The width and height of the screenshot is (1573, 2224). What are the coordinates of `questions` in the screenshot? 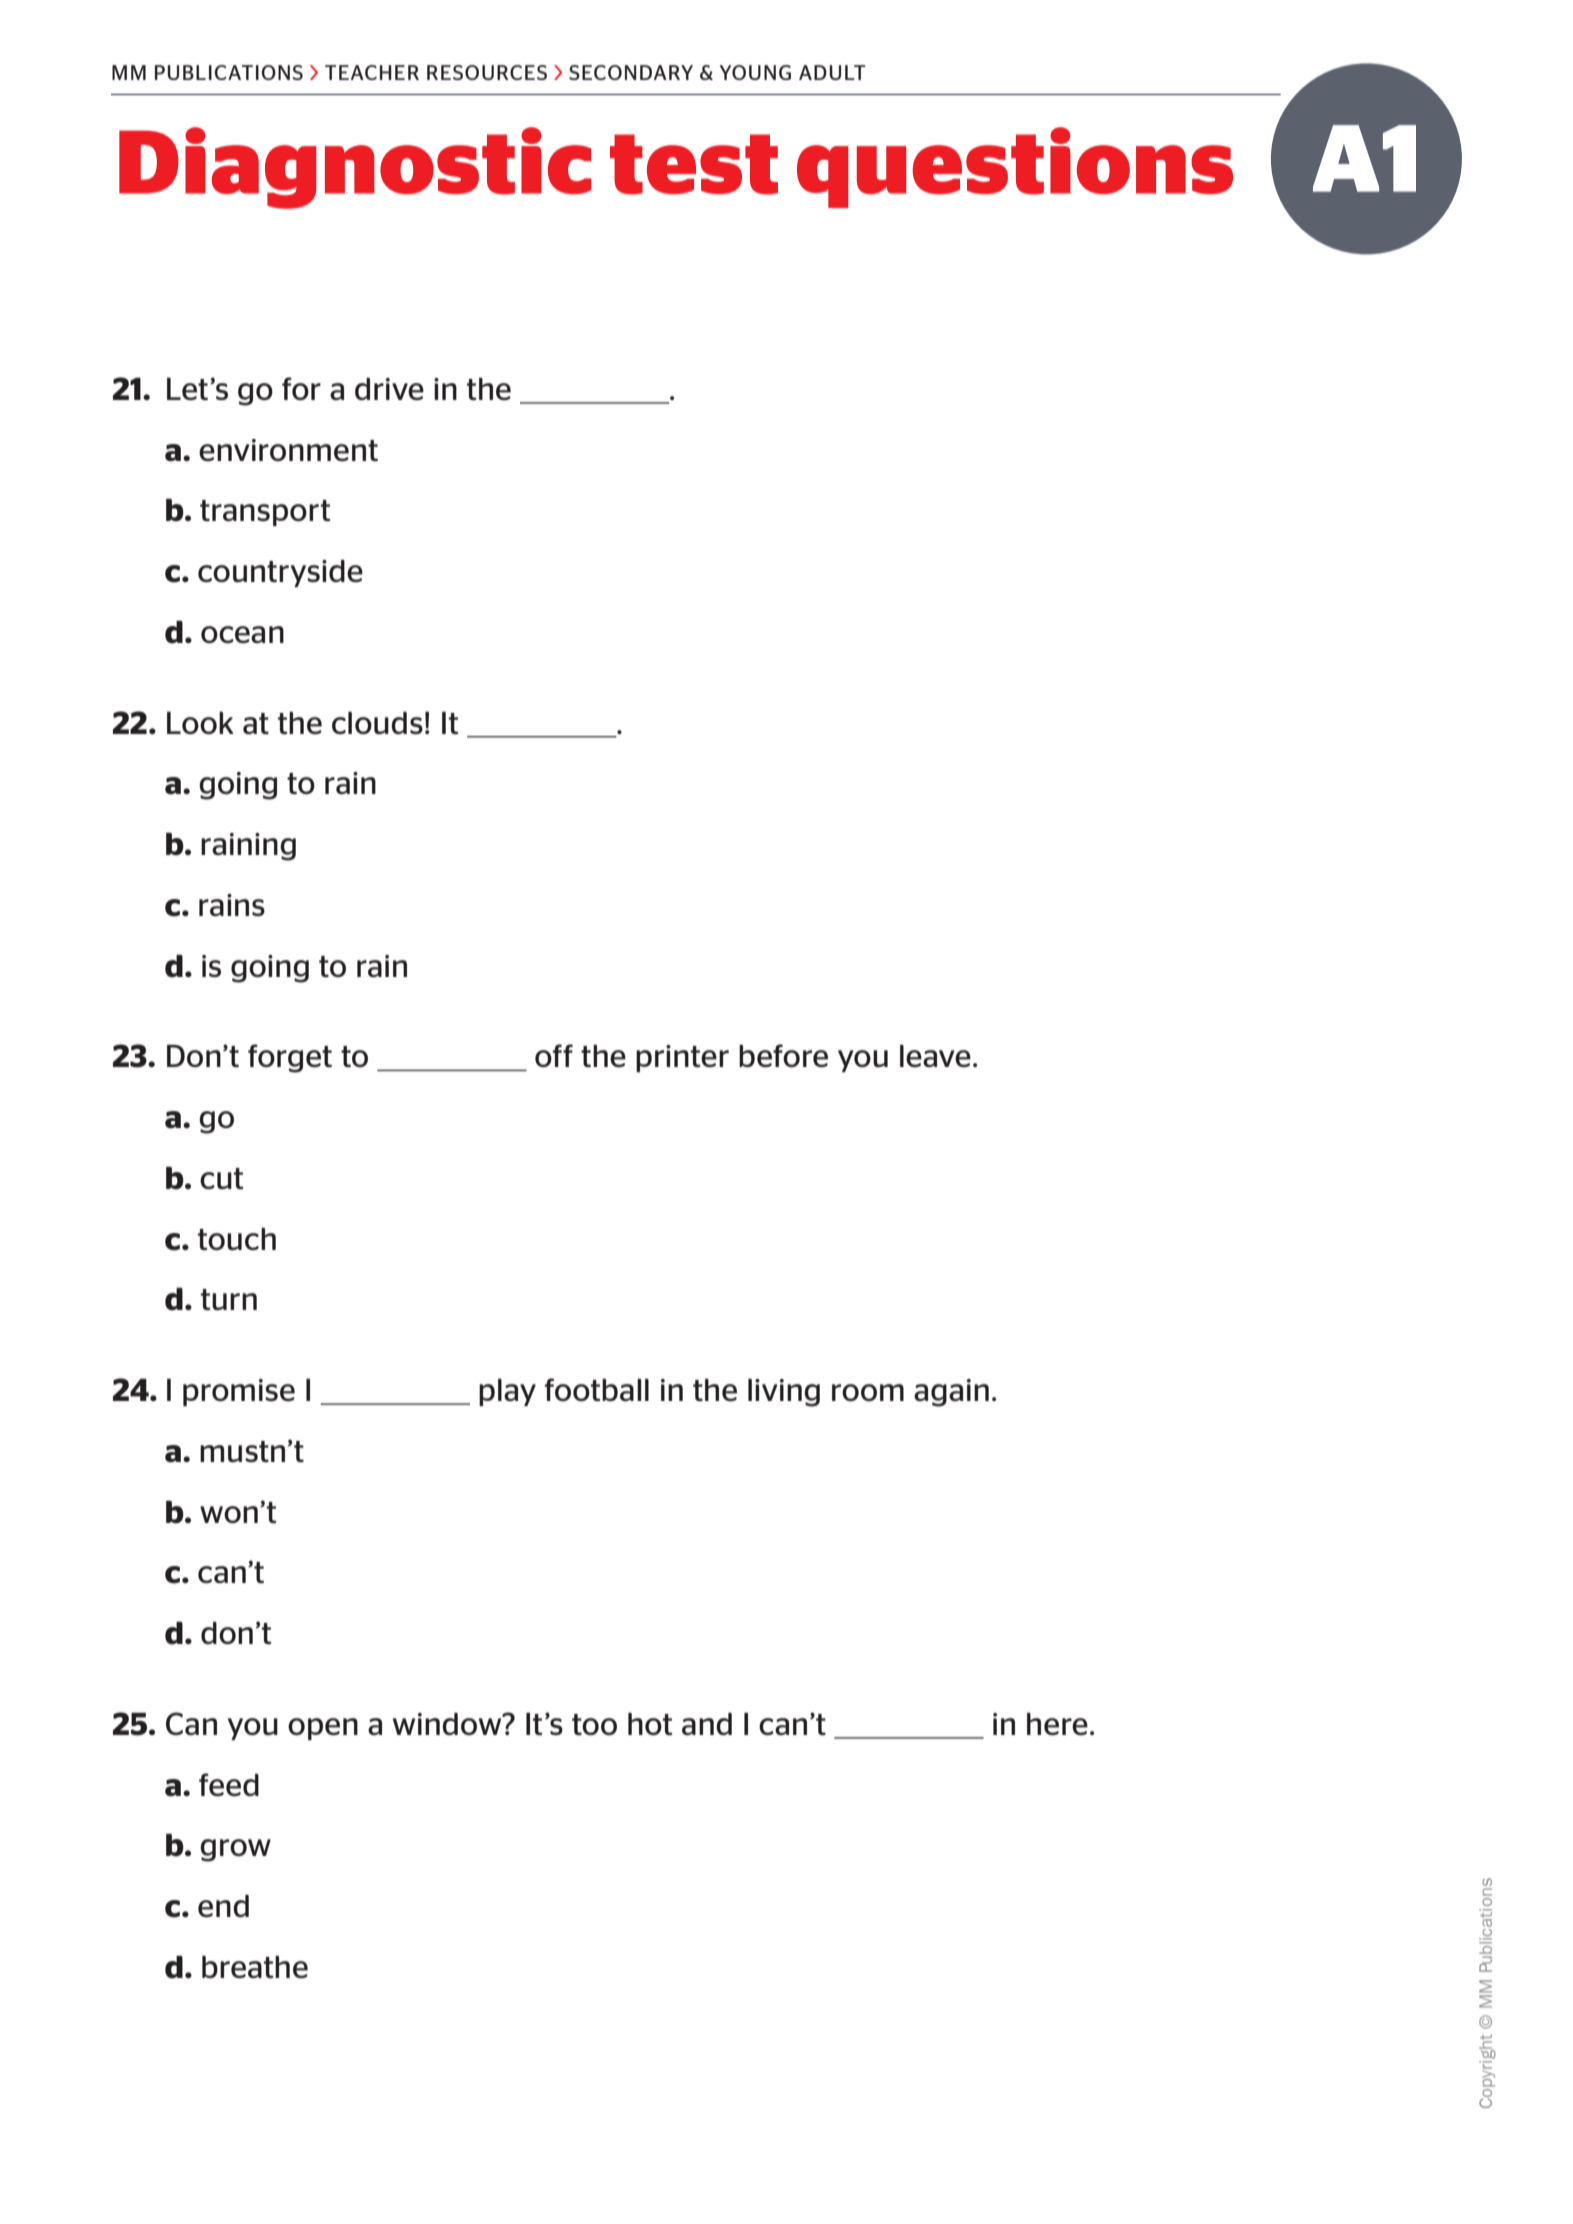 It's located at (1015, 167).
